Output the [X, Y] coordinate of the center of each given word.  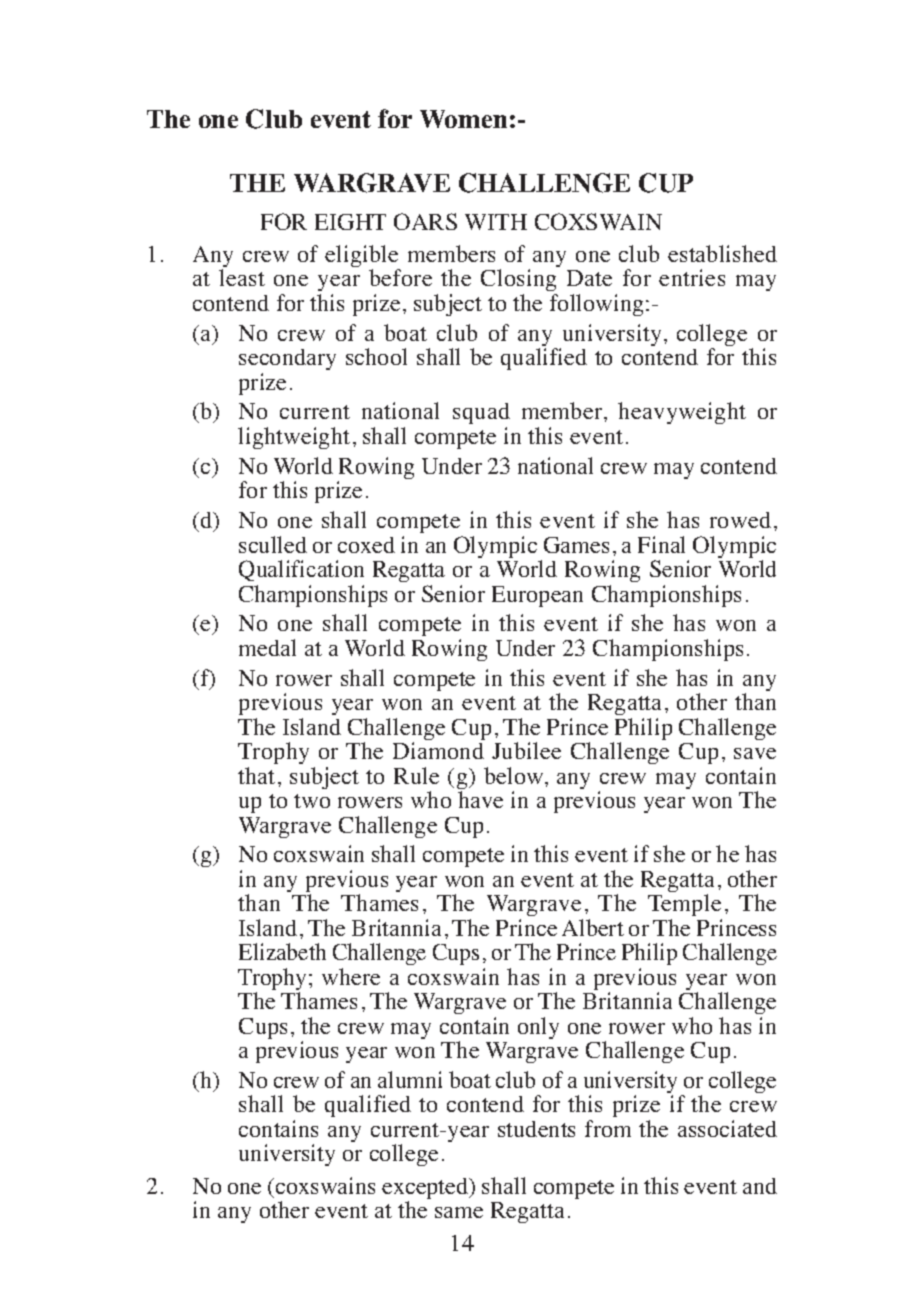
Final [661, 544]
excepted [426, 1190]
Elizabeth [282, 951]
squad [481, 415]
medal [267, 647]
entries [692, 277]
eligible [362, 257]
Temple [685, 907]
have [480, 799]
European [537, 596]
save [755, 753]
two [312, 801]
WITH [496, 222]
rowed [740, 520]
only [538, 1028]
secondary [287, 359]
